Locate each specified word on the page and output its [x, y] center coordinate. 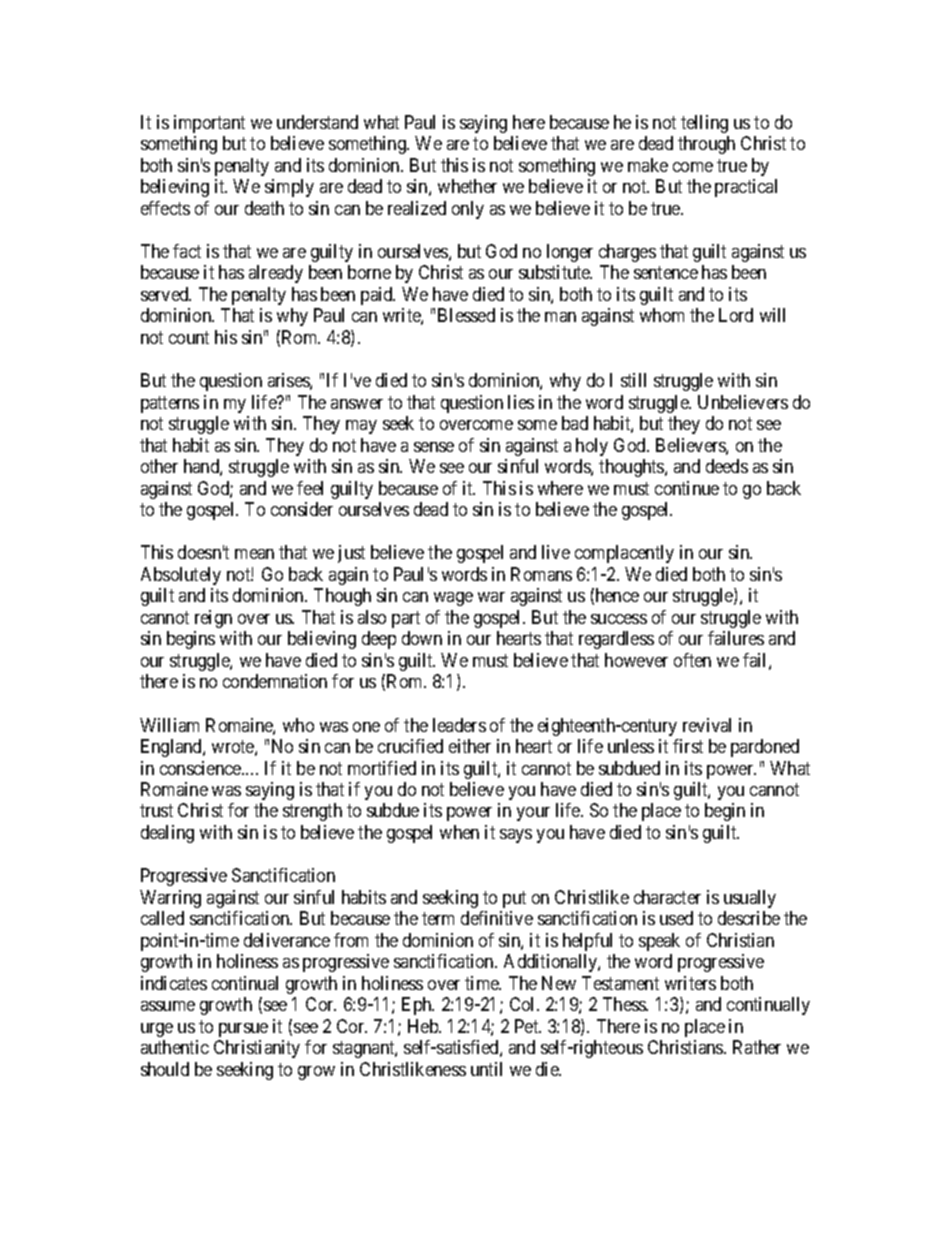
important [209, 124]
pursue [243, 1030]
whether [467, 186]
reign [213, 619]
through [706, 145]
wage [453, 599]
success [619, 619]
